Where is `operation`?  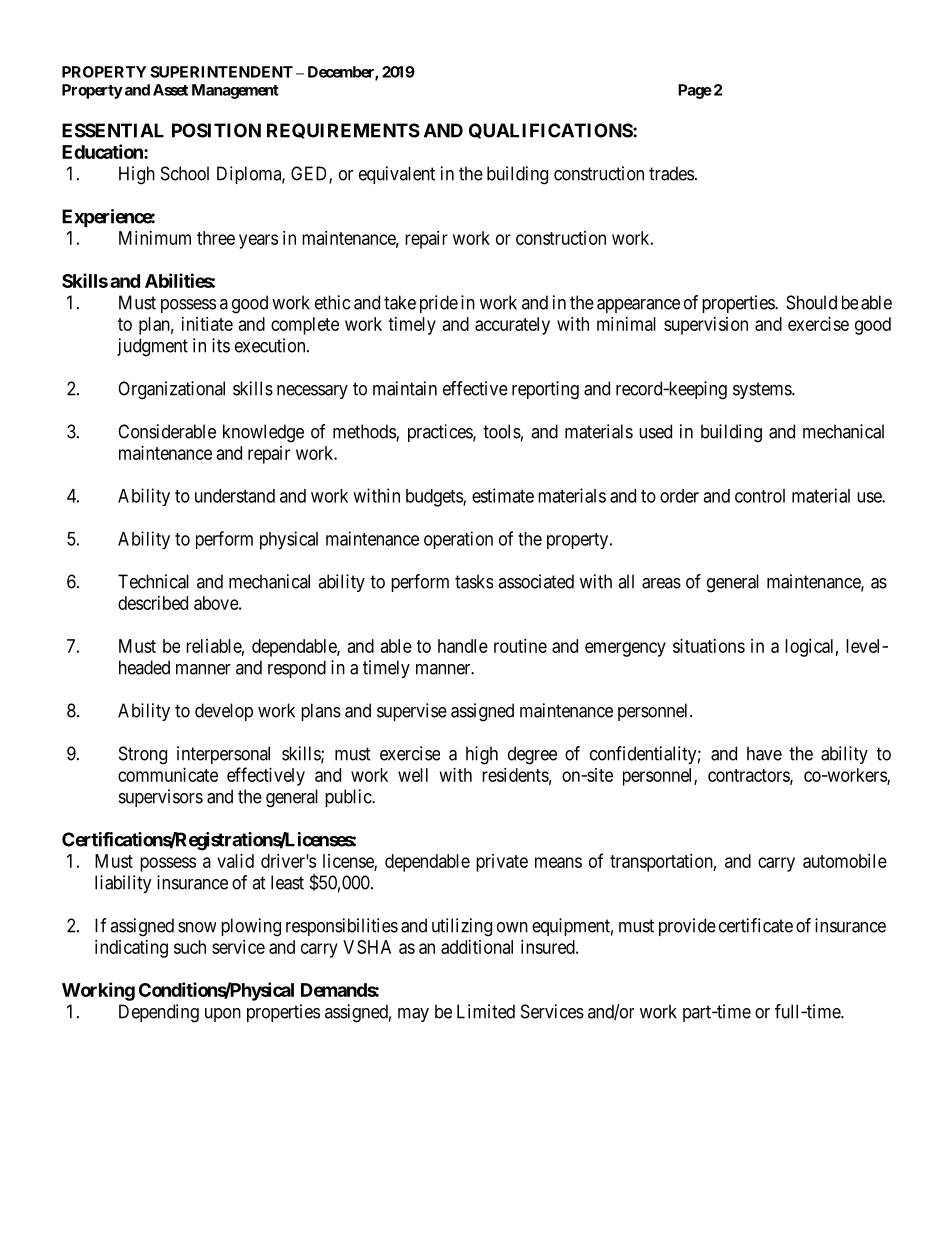 operation is located at coordinates (458, 540).
